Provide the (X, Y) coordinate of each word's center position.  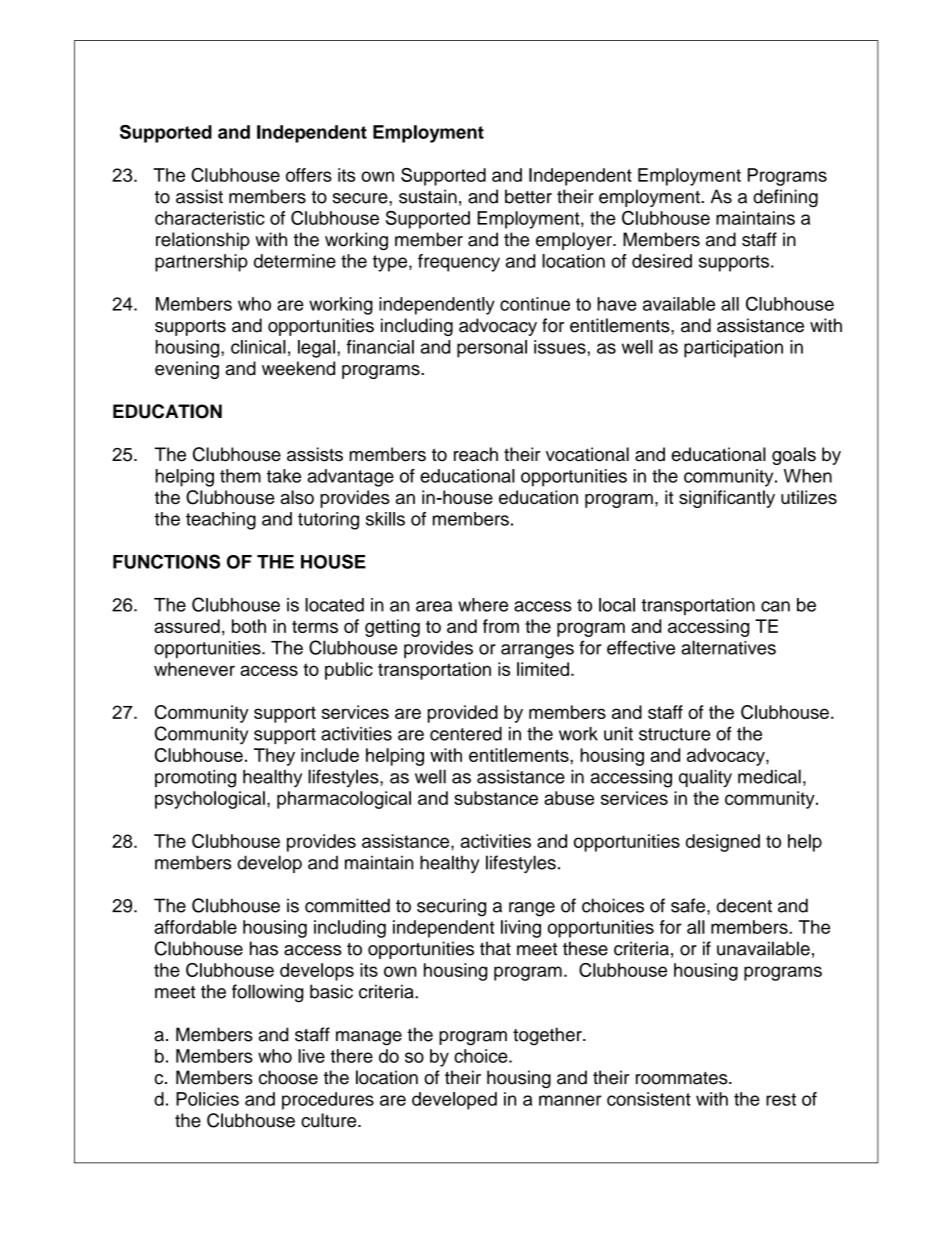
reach (476, 454)
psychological (210, 800)
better (528, 196)
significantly (727, 499)
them (240, 476)
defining (785, 198)
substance (496, 798)
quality (705, 778)
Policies (207, 1099)
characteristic (210, 218)
